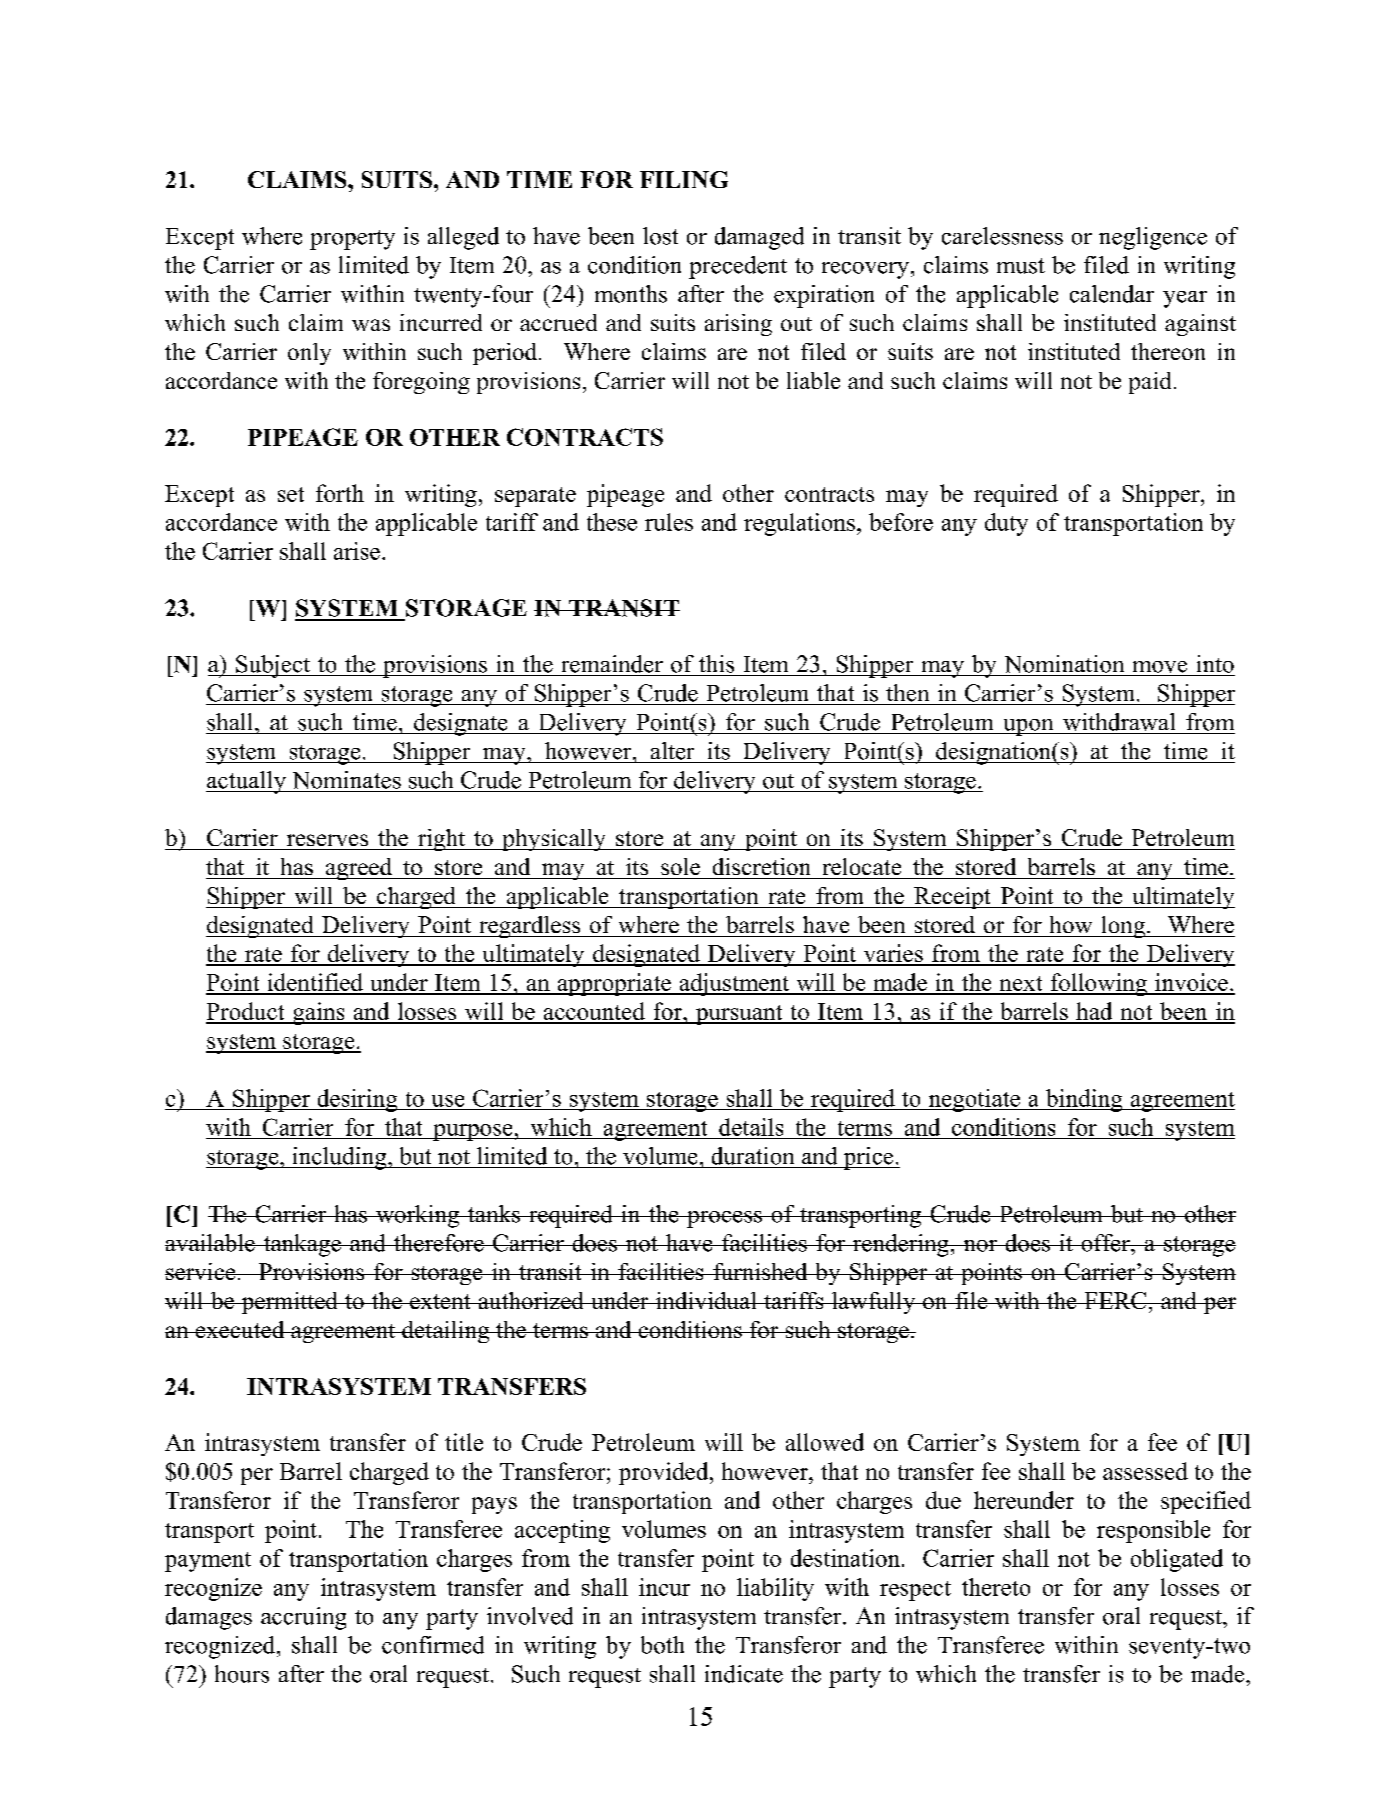 The image size is (1400, 1812). I want to click on this, so click(716, 664).
